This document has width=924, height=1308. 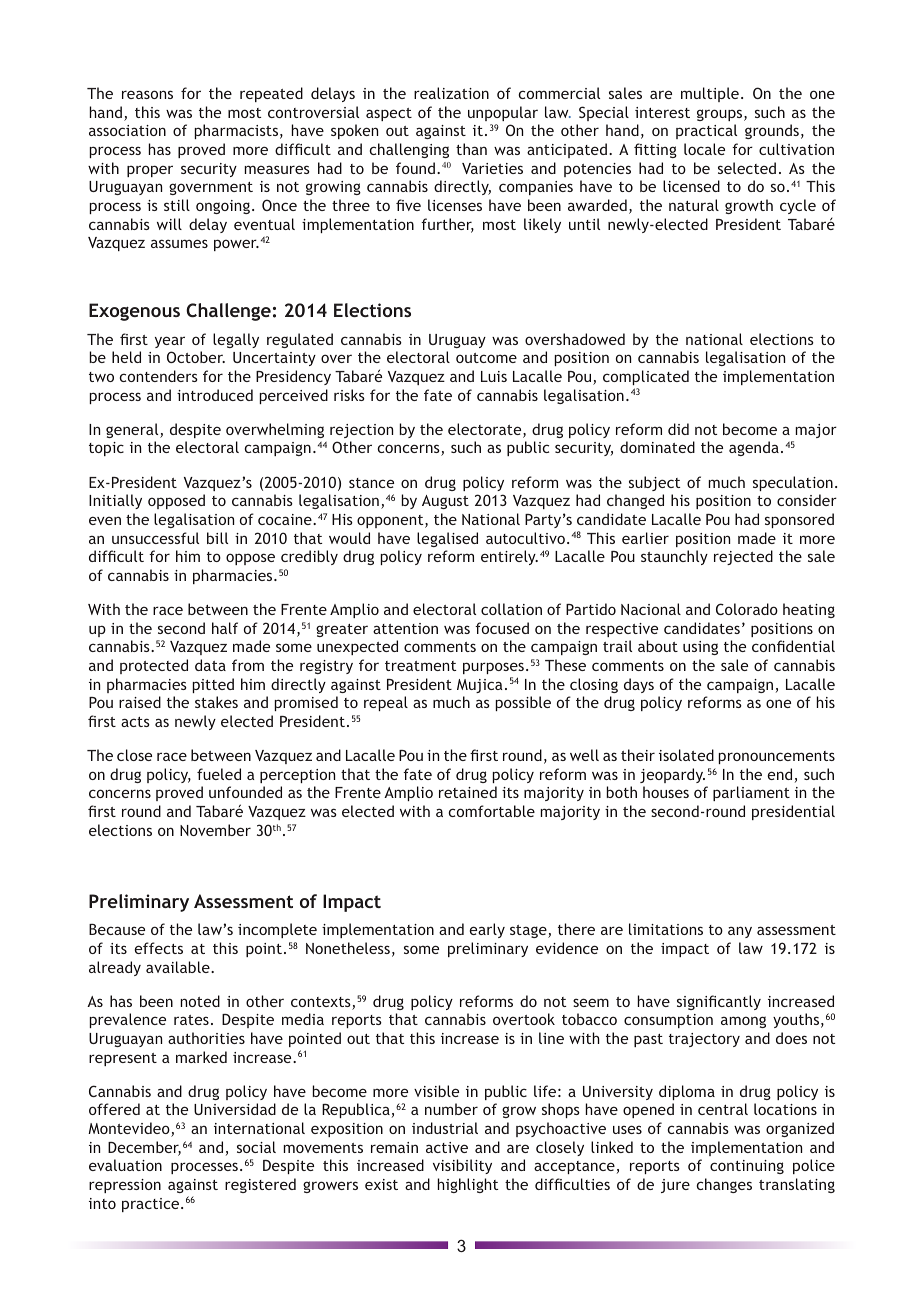 I want to click on than, so click(x=471, y=149).
